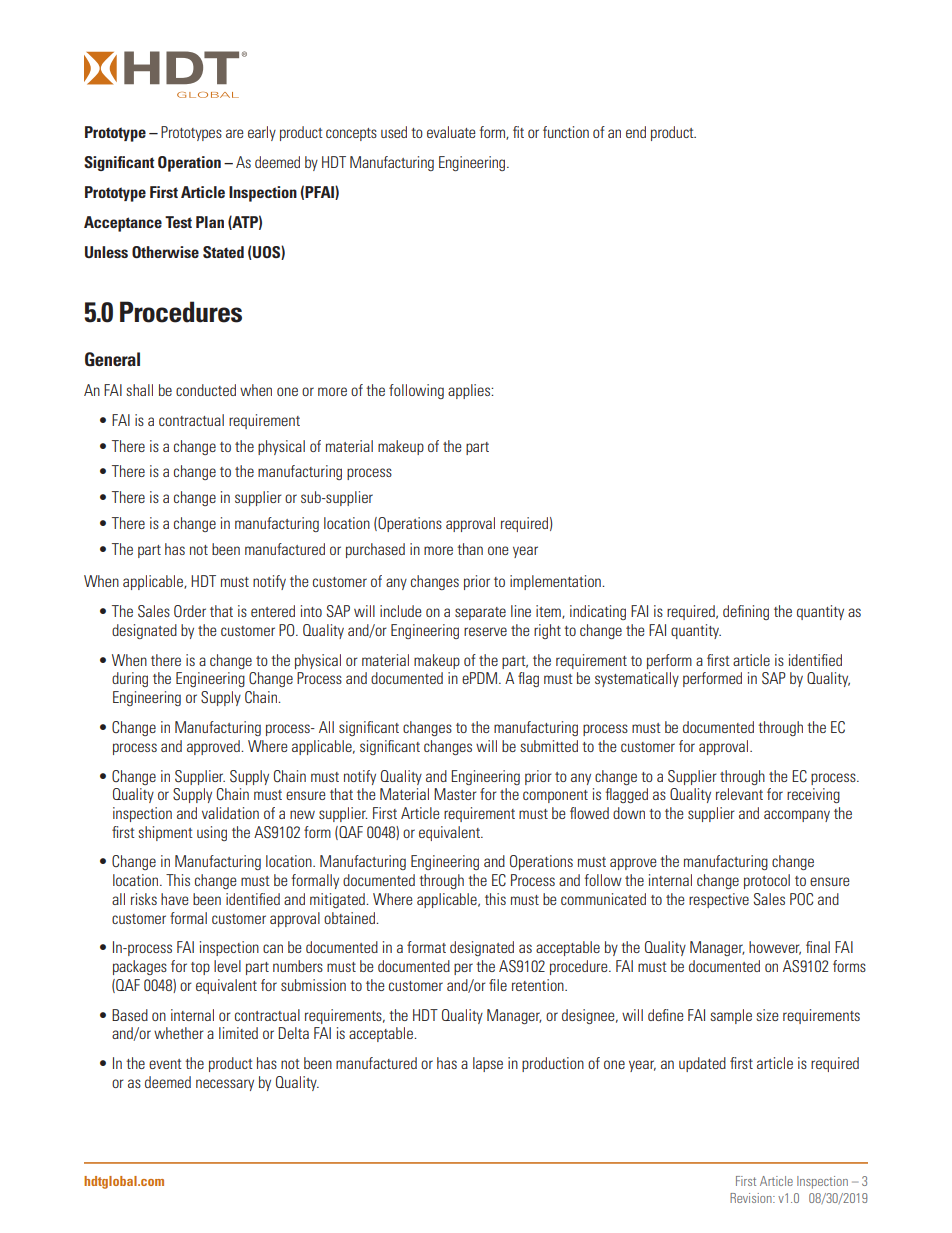 This screenshot has width=952, height=1233. Describe the element at coordinates (488, 1064) in the screenshot. I see `lapse` at that location.
